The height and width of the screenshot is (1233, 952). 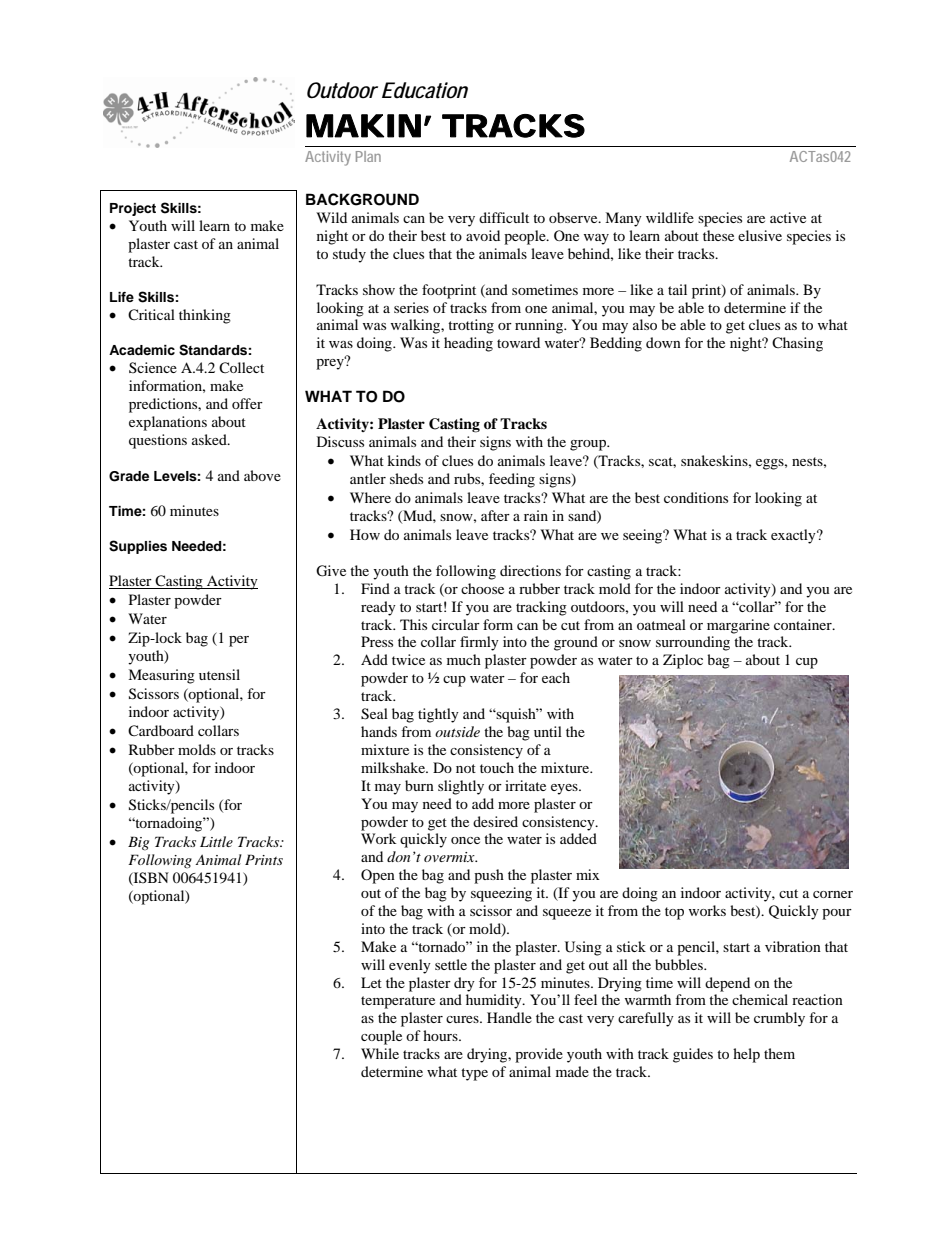 What do you see at coordinates (133, 209) in the screenshot?
I see `Project` at bounding box center [133, 209].
